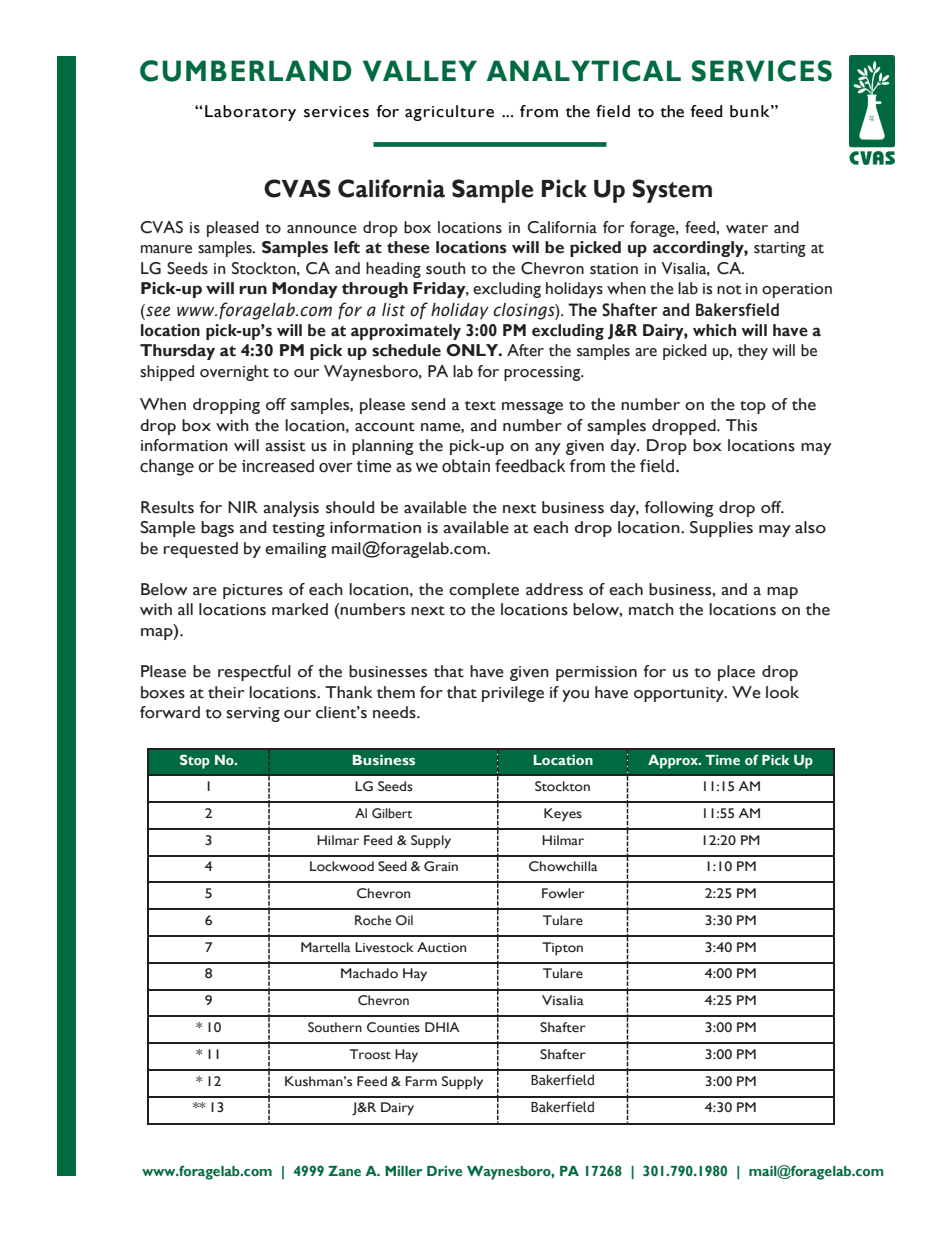  I want to click on Tipton, so click(562, 949).
